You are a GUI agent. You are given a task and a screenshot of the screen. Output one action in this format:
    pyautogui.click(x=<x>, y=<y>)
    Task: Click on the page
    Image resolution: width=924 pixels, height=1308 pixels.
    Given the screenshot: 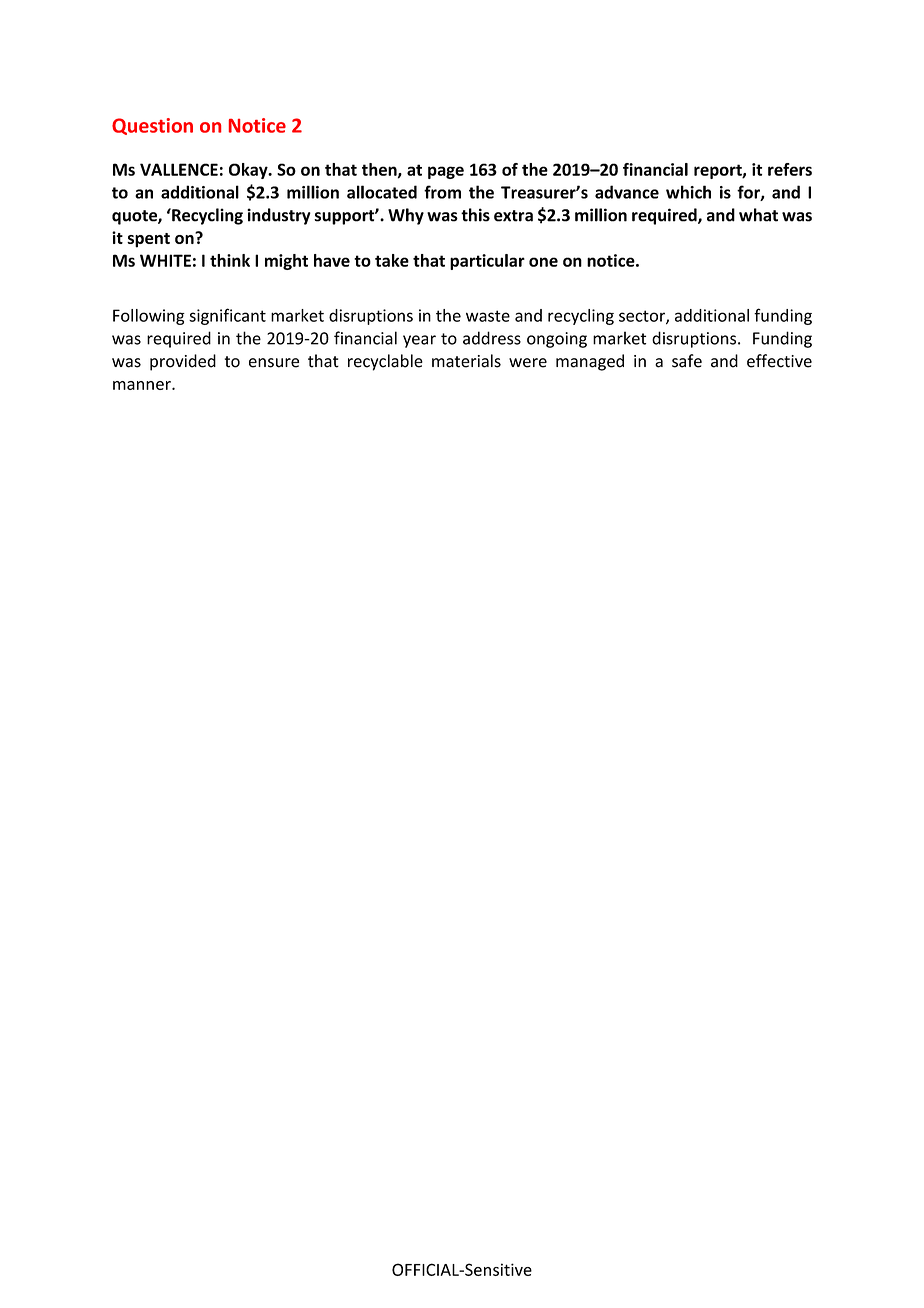 What is the action you would take?
    pyautogui.click(x=446, y=172)
